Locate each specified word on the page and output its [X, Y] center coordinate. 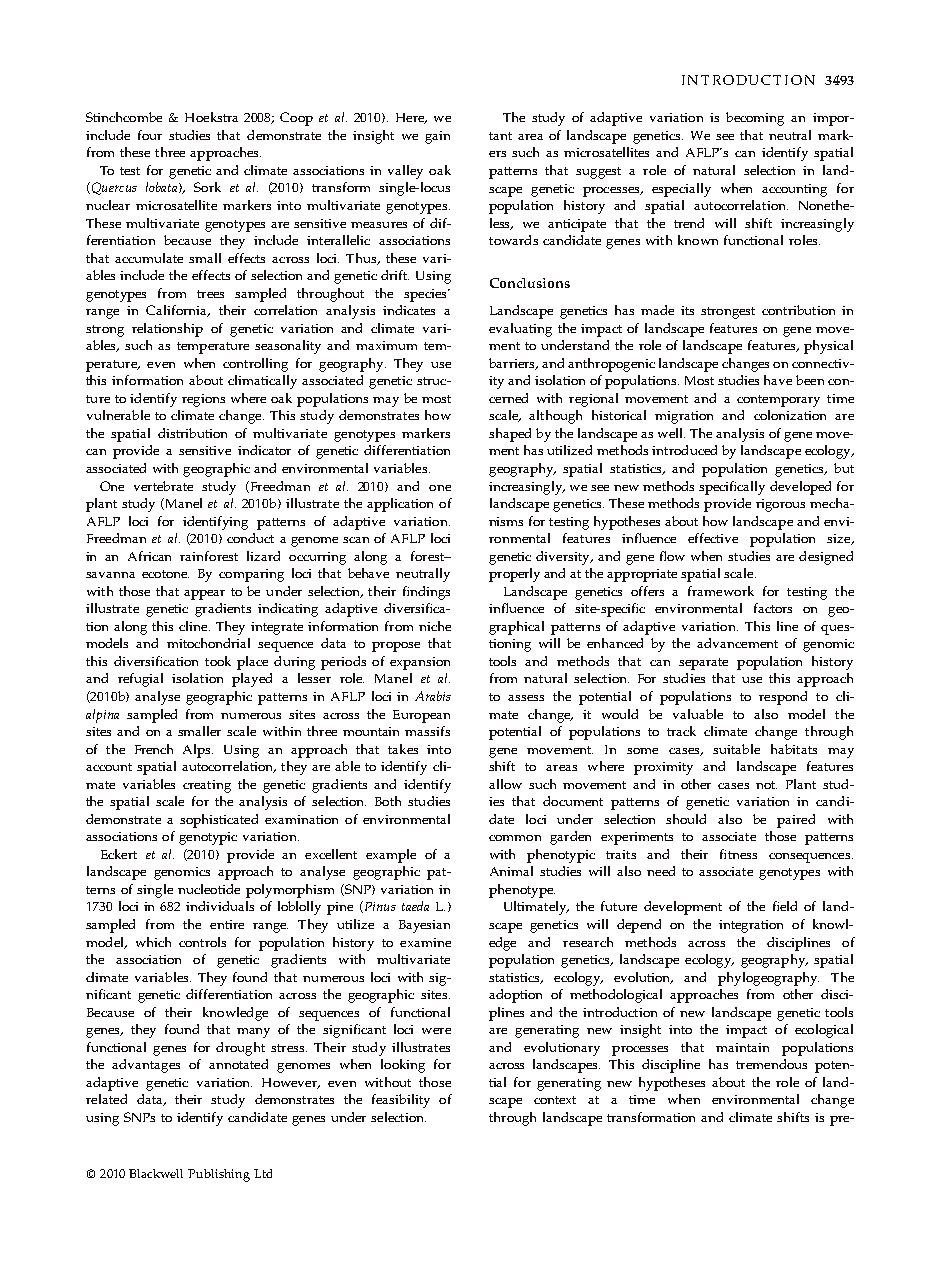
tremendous [771, 1064]
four [150, 135]
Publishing [219, 1175]
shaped [510, 435]
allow [505, 784]
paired [796, 821]
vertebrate [163, 486]
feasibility [401, 1101]
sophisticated [219, 821]
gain [437, 137]
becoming [755, 119]
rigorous [780, 505]
